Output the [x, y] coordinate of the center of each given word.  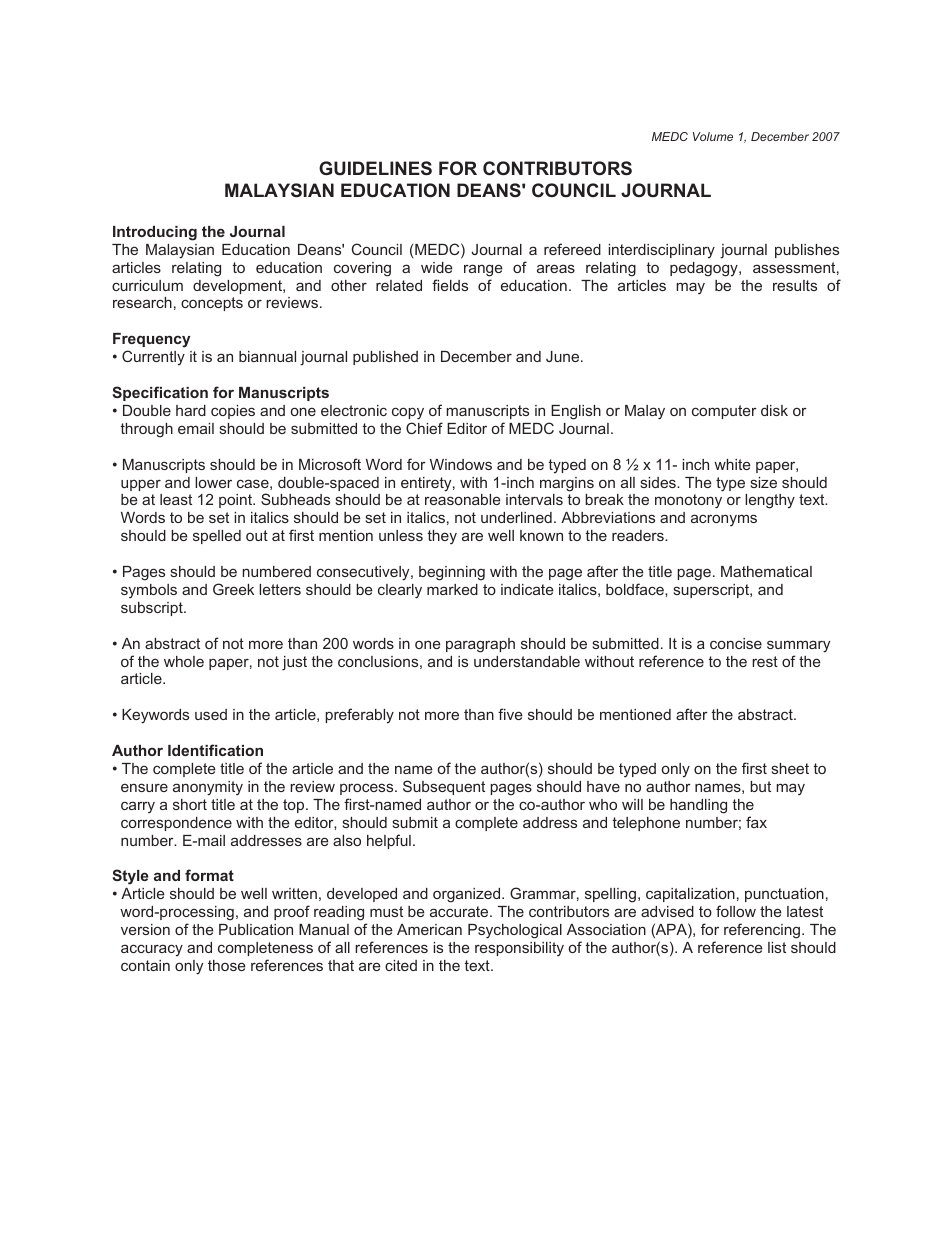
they [442, 537]
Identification [215, 750]
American [429, 929]
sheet [790, 768]
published [385, 358]
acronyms [724, 520]
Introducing [155, 233]
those [227, 965]
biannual [267, 356]
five [510, 714]
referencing [763, 931]
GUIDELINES [375, 168]
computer [724, 412]
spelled [217, 537]
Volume [713, 136]
